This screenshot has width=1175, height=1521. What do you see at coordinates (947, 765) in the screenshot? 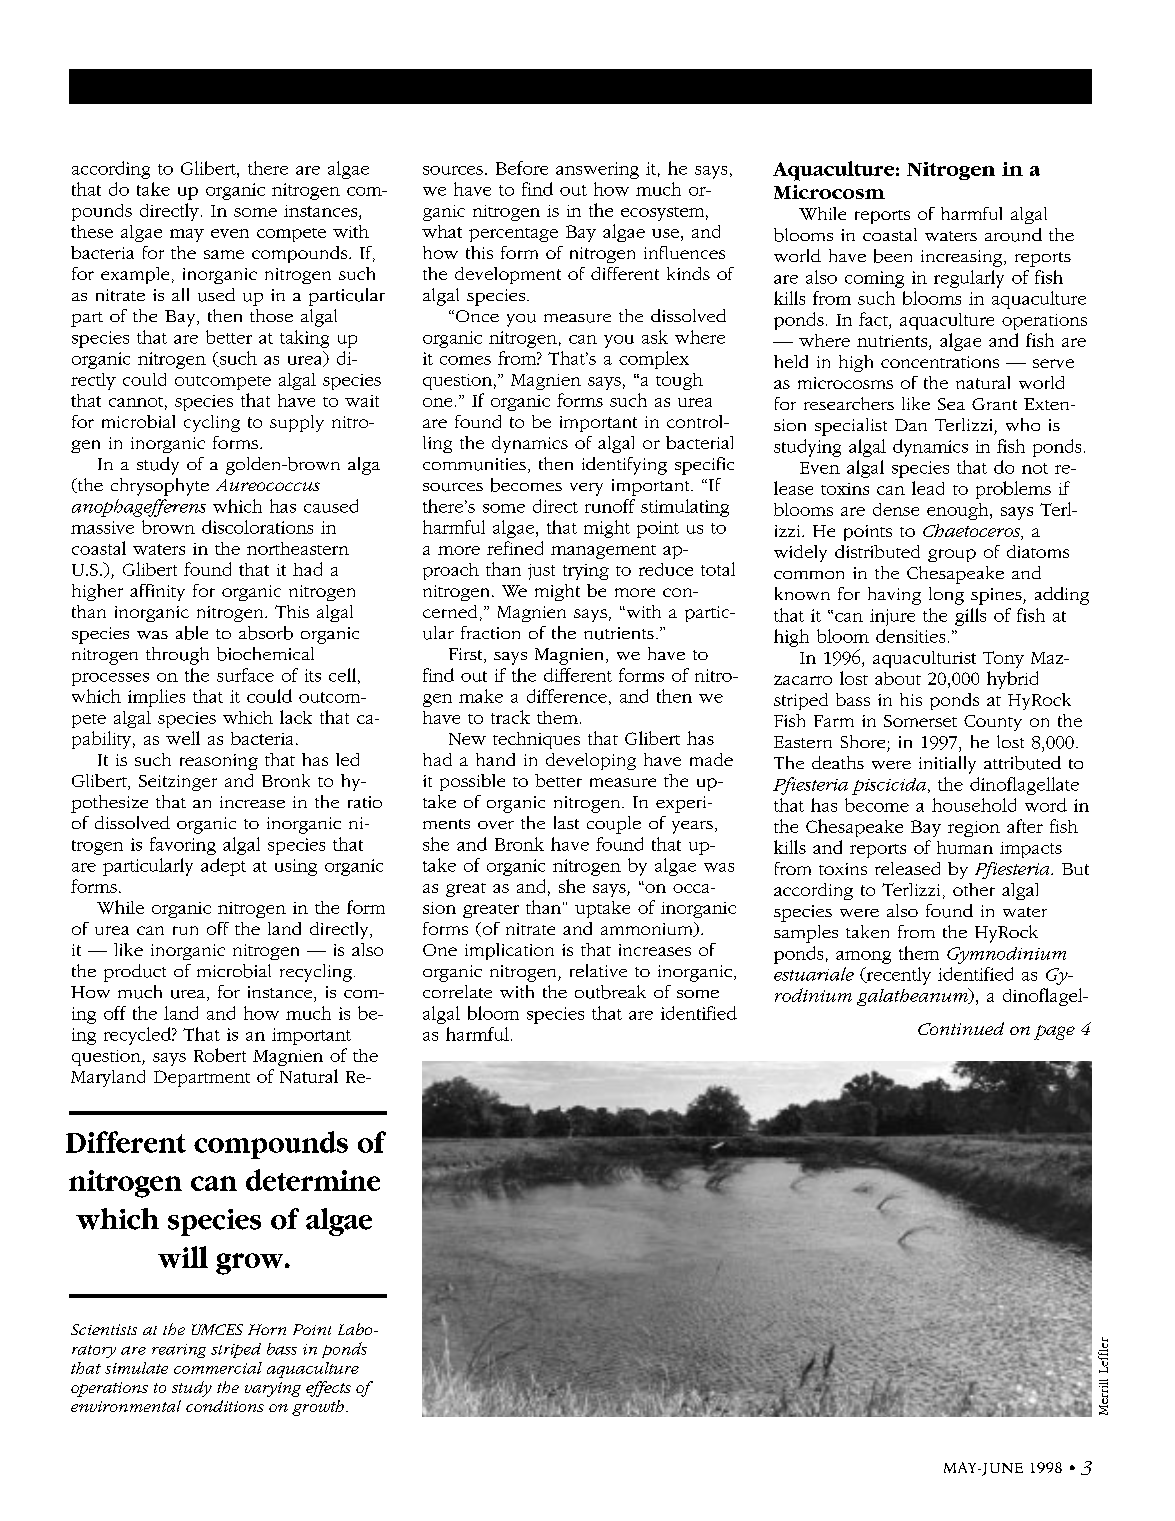
I see `initially` at bounding box center [947, 765].
